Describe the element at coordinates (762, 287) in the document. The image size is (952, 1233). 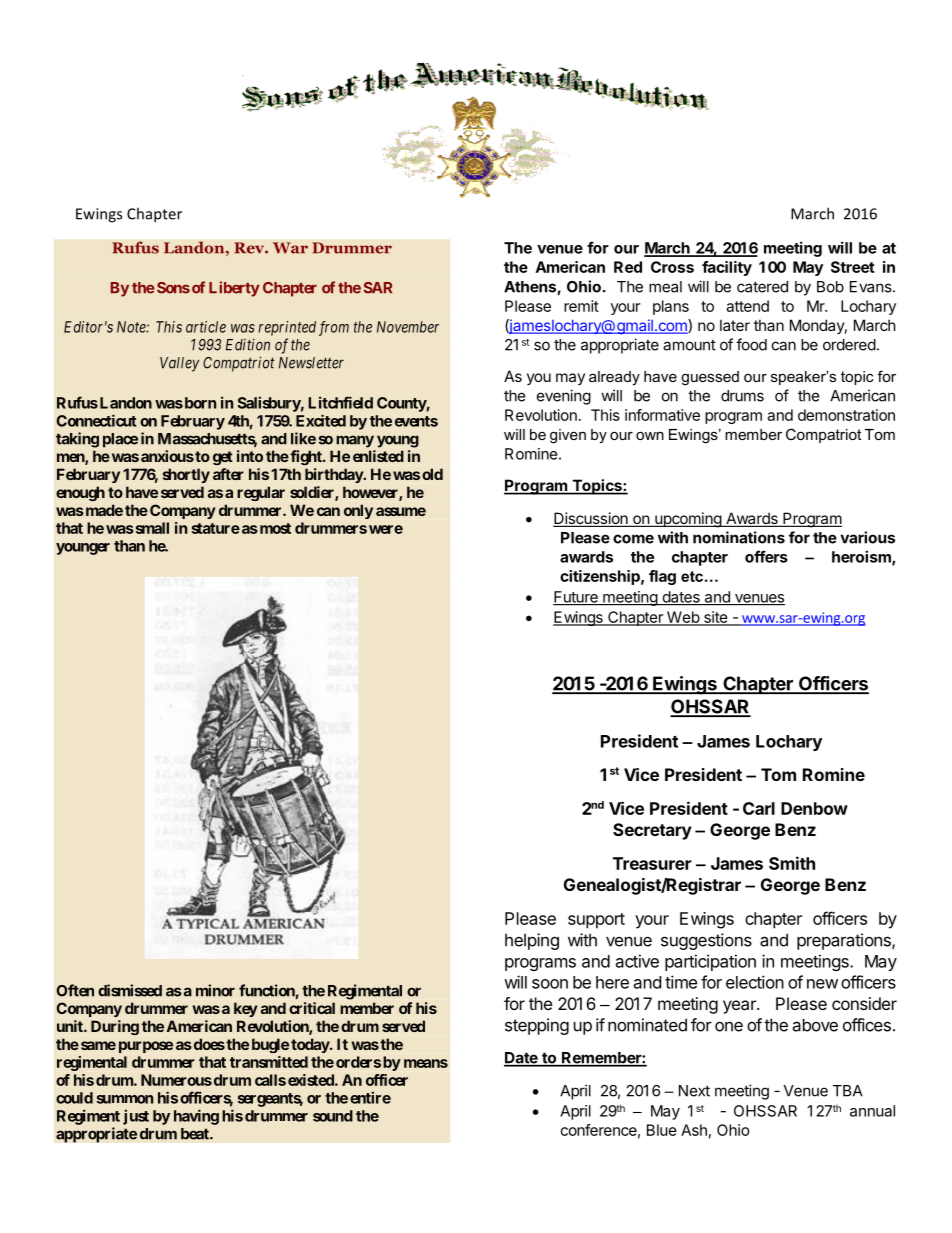
I see `catered` at that location.
